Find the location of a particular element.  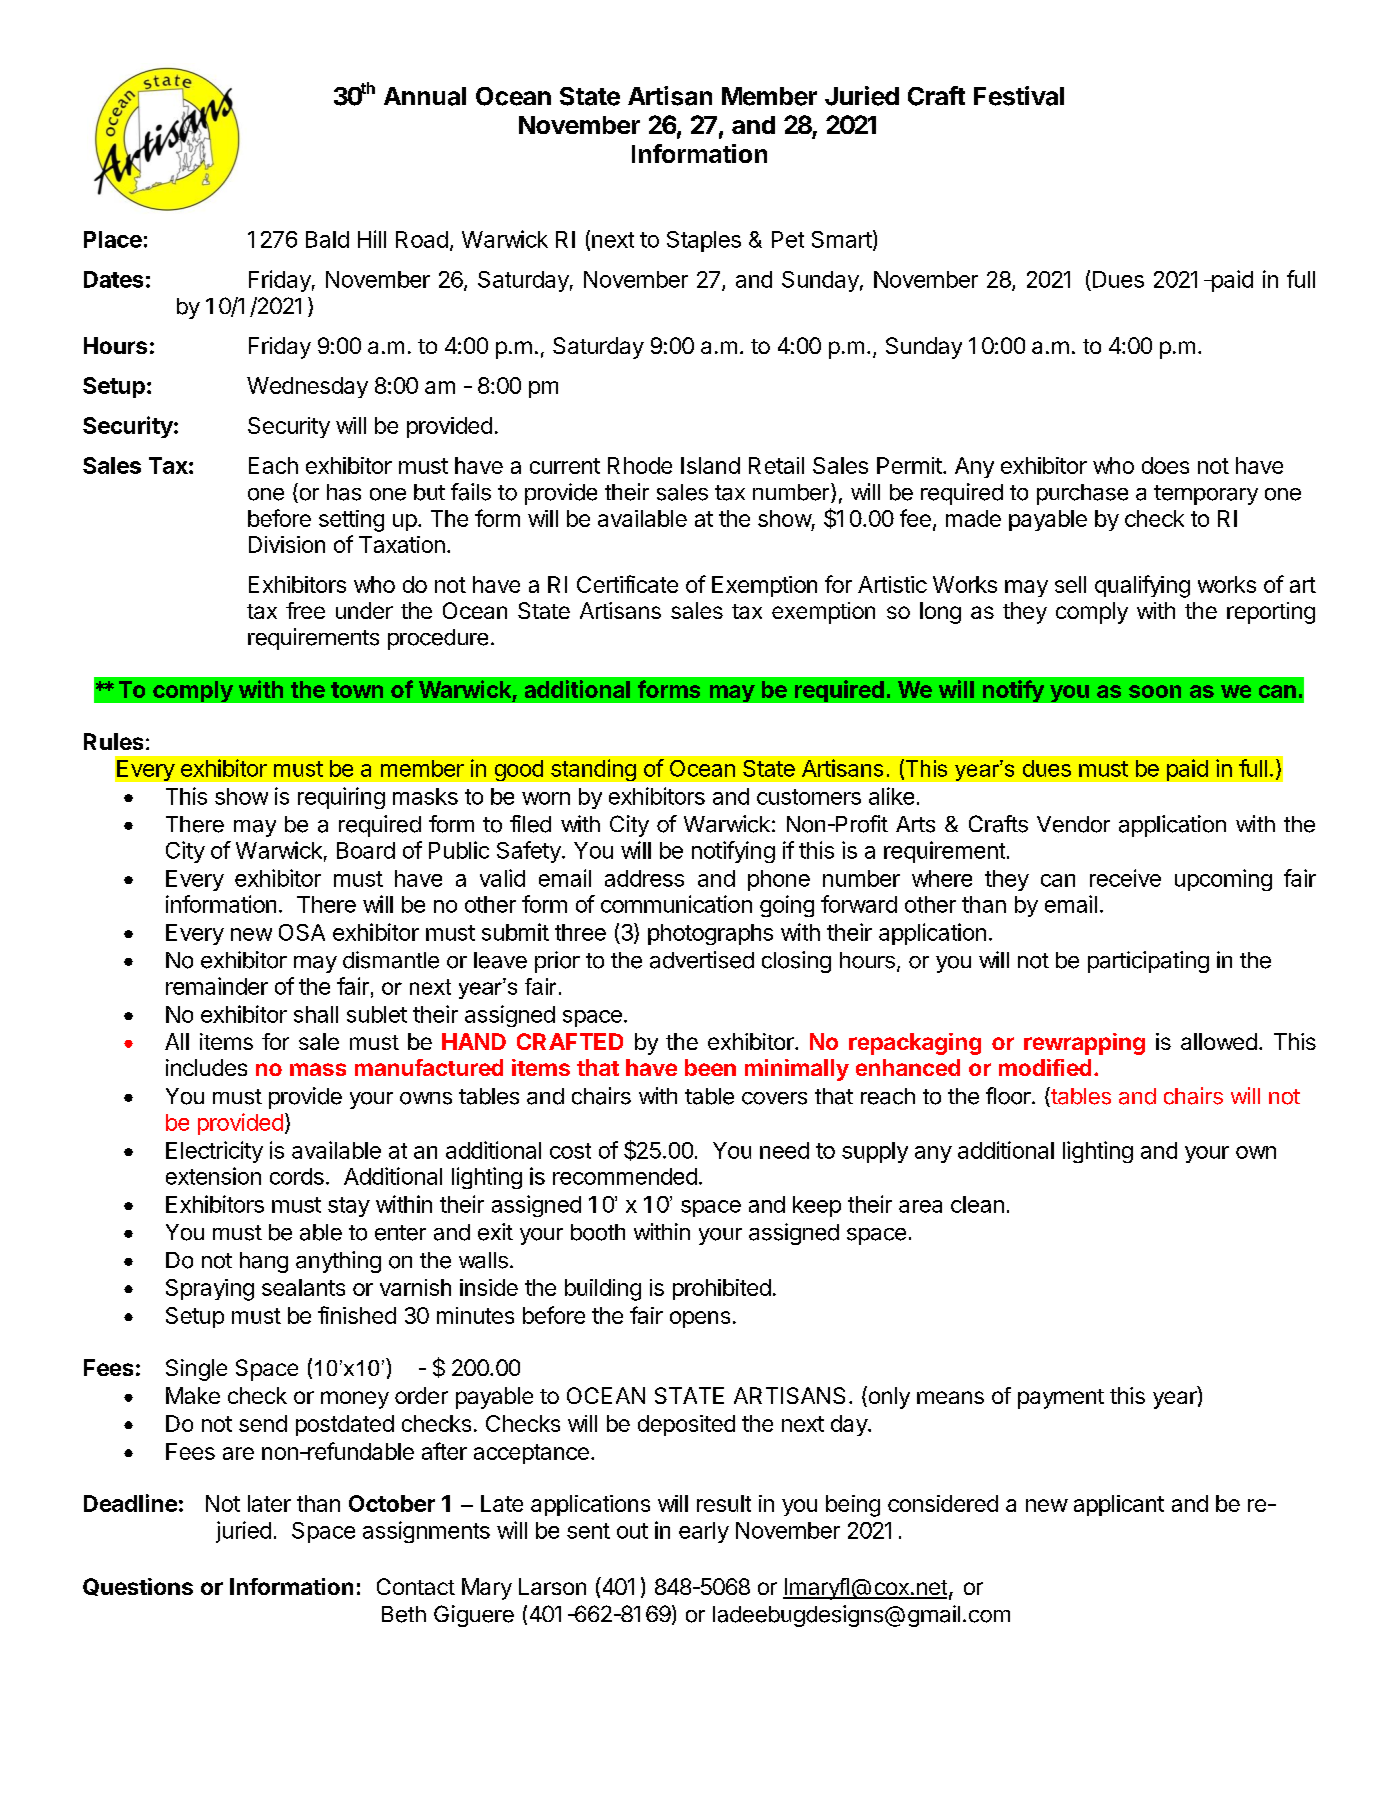

Staples is located at coordinates (704, 241).
